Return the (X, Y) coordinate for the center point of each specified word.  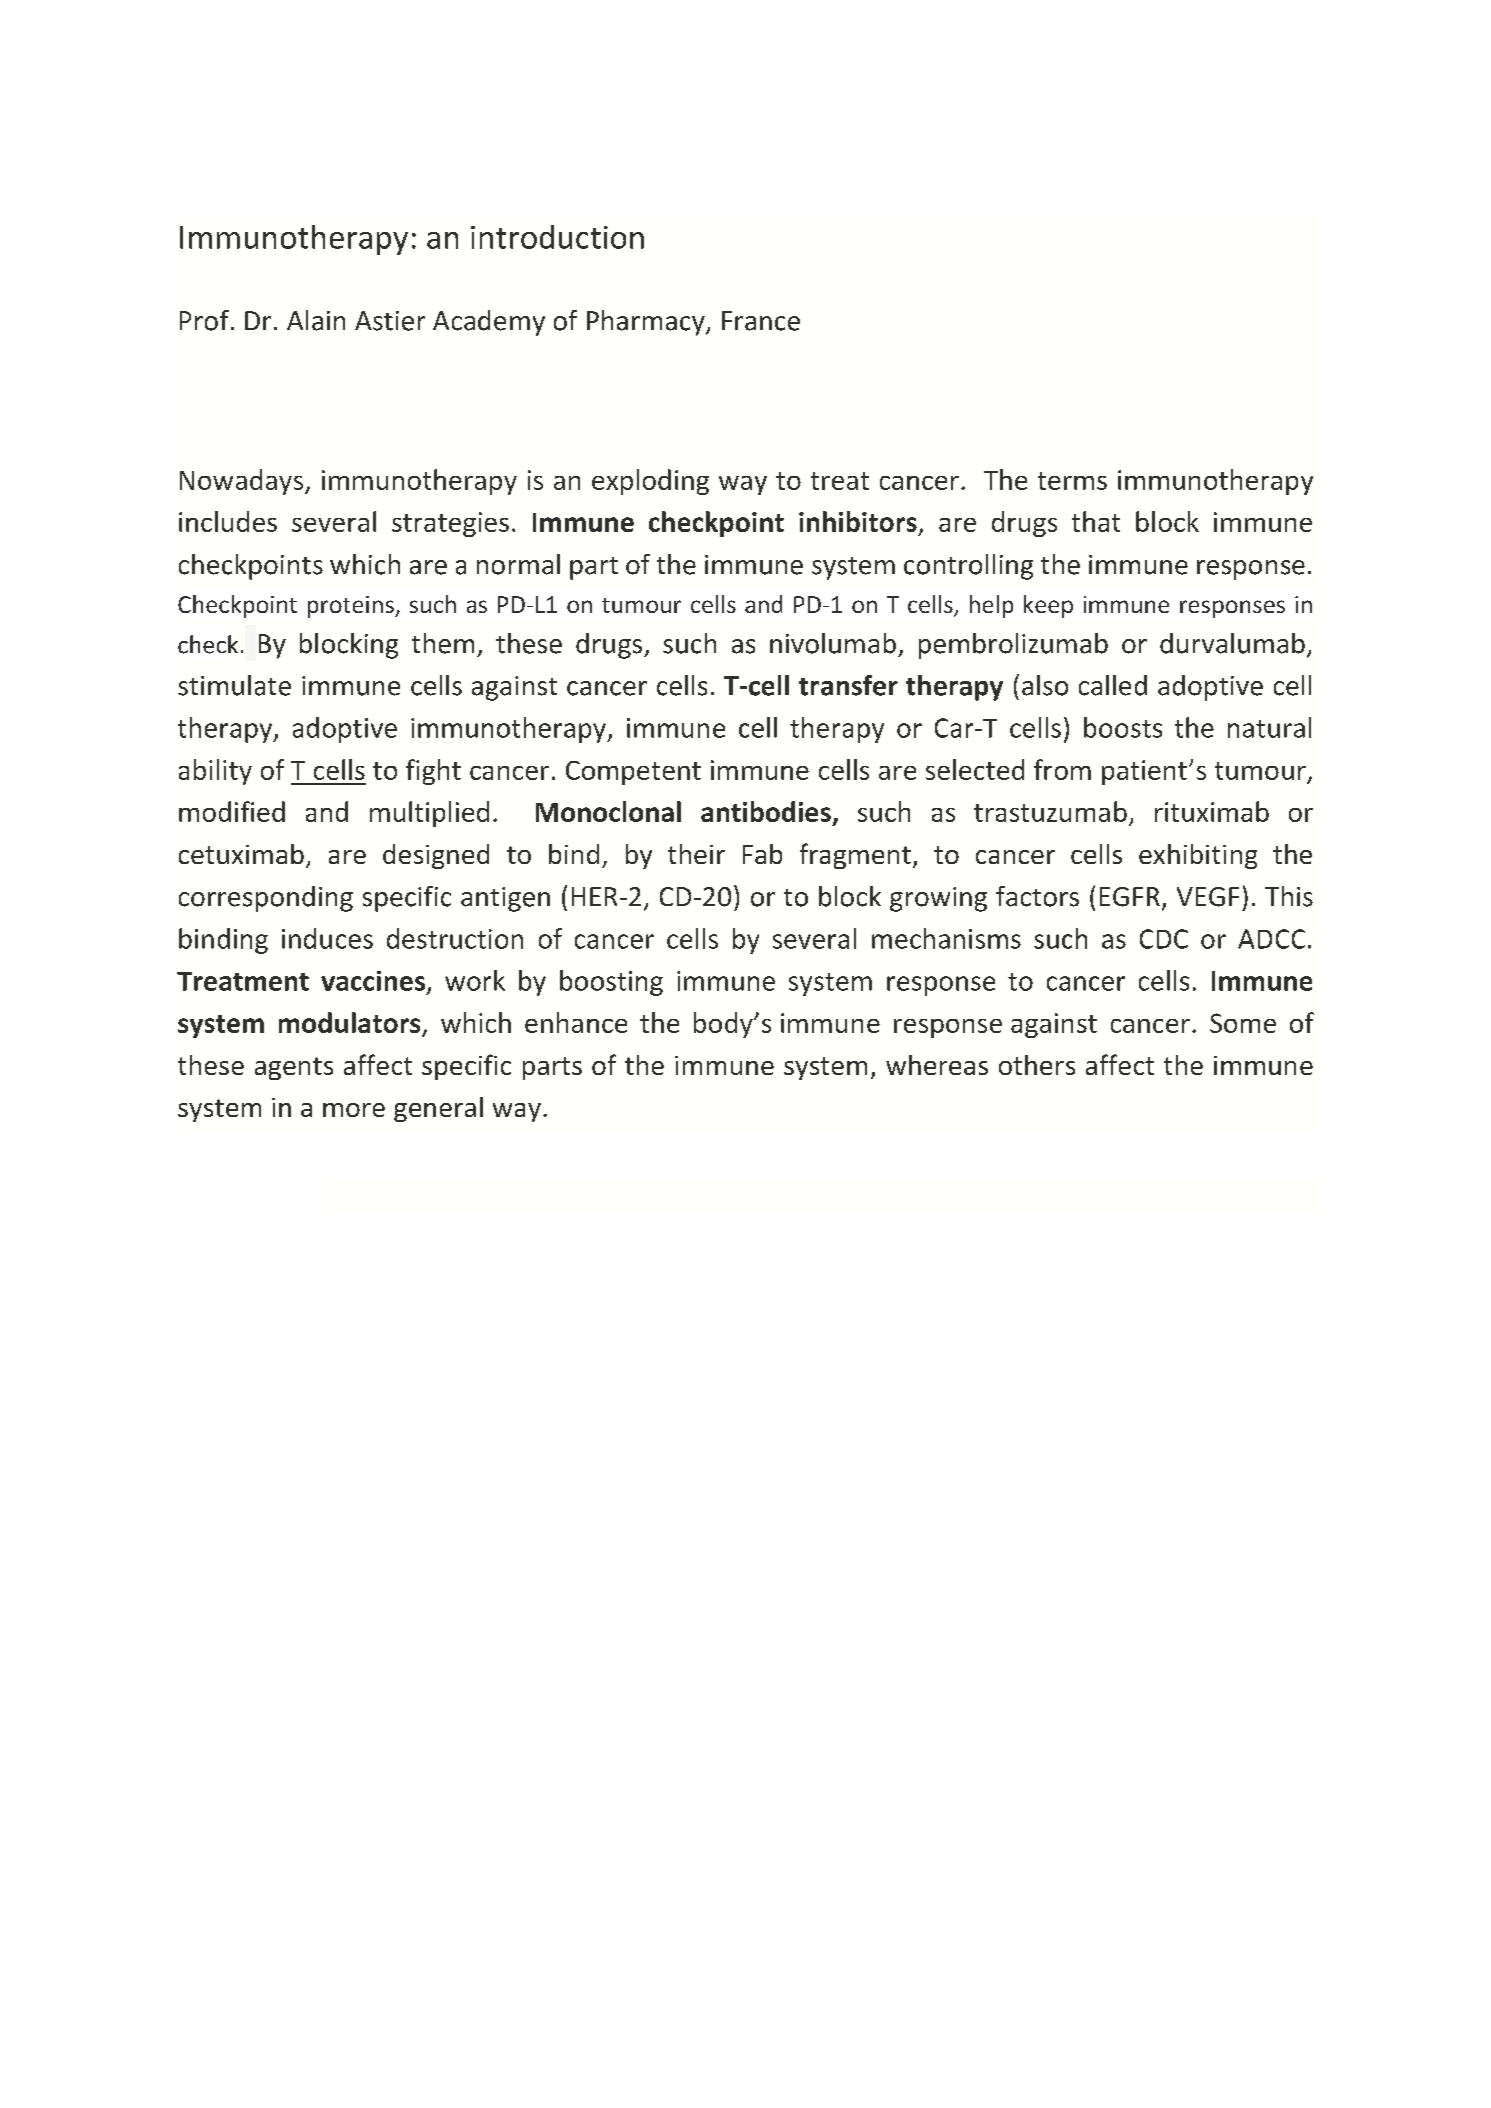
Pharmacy (647, 323)
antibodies (766, 811)
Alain (316, 320)
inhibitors (858, 521)
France (761, 321)
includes (228, 521)
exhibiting (1198, 856)
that (1096, 521)
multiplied (429, 814)
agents (294, 1068)
